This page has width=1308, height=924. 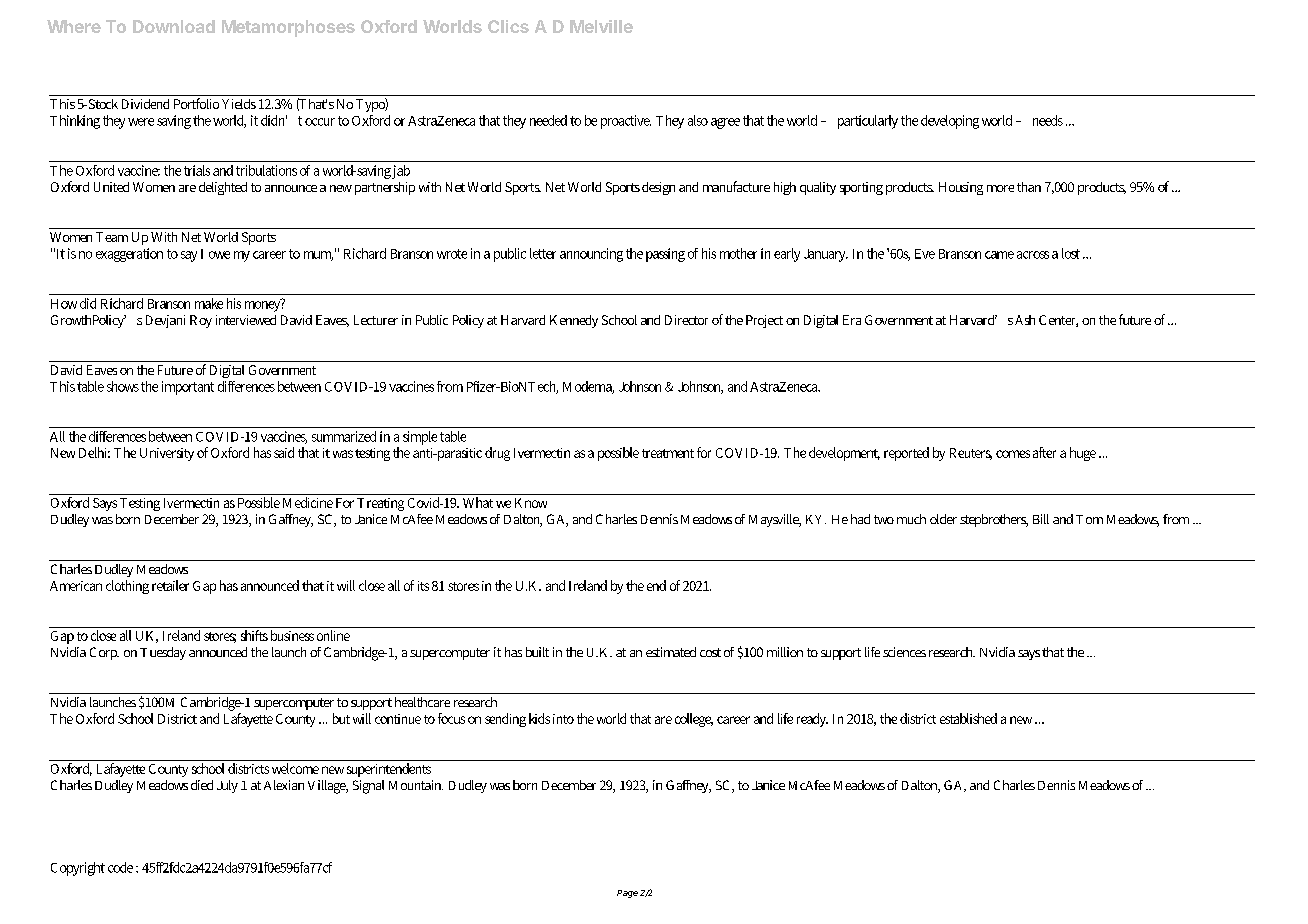 What do you see at coordinates (601, 26) in the page?
I see `Melville` at bounding box center [601, 26].
